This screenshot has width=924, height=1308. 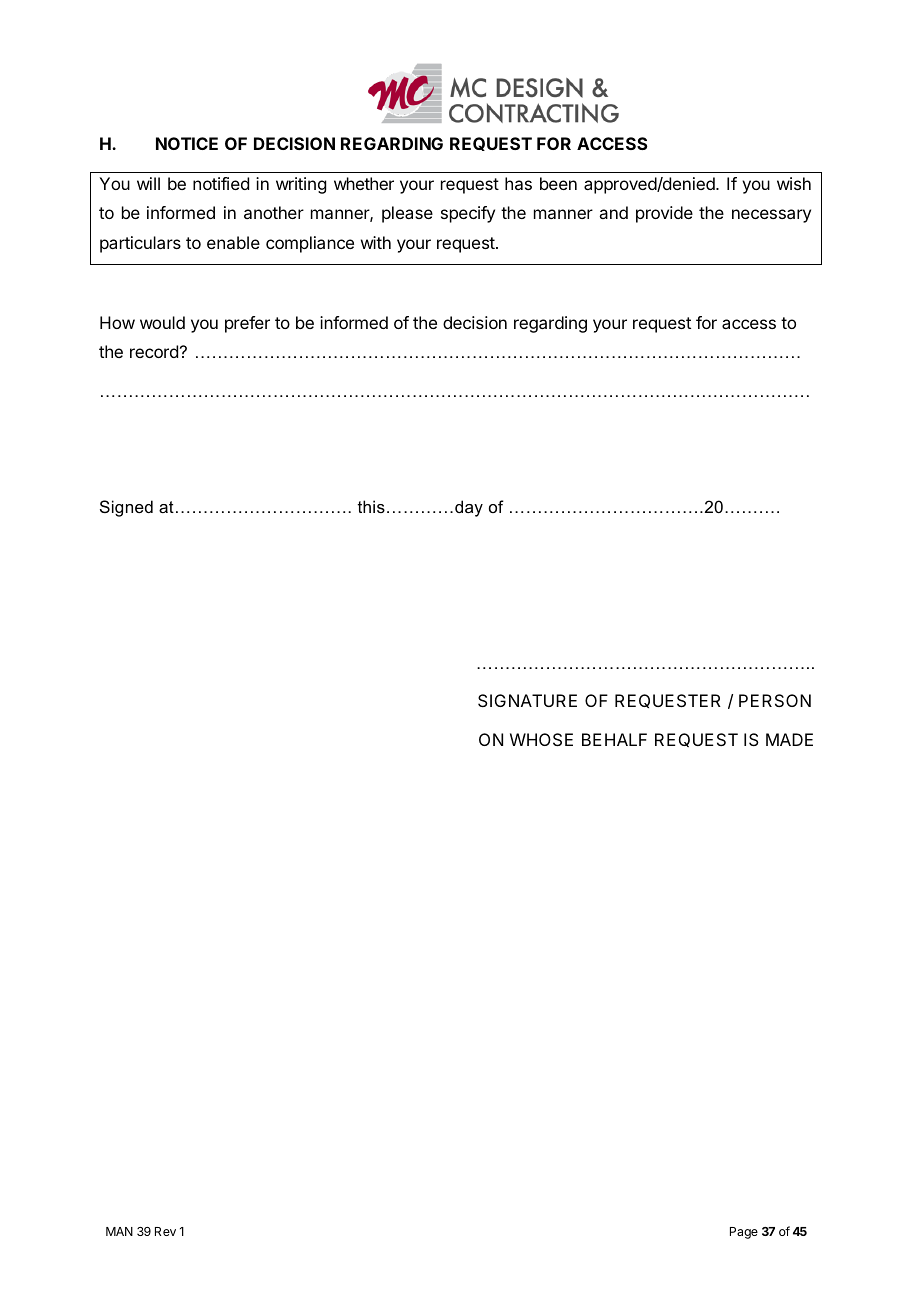 I want to click on Signed, so click(x=126, y=508).
